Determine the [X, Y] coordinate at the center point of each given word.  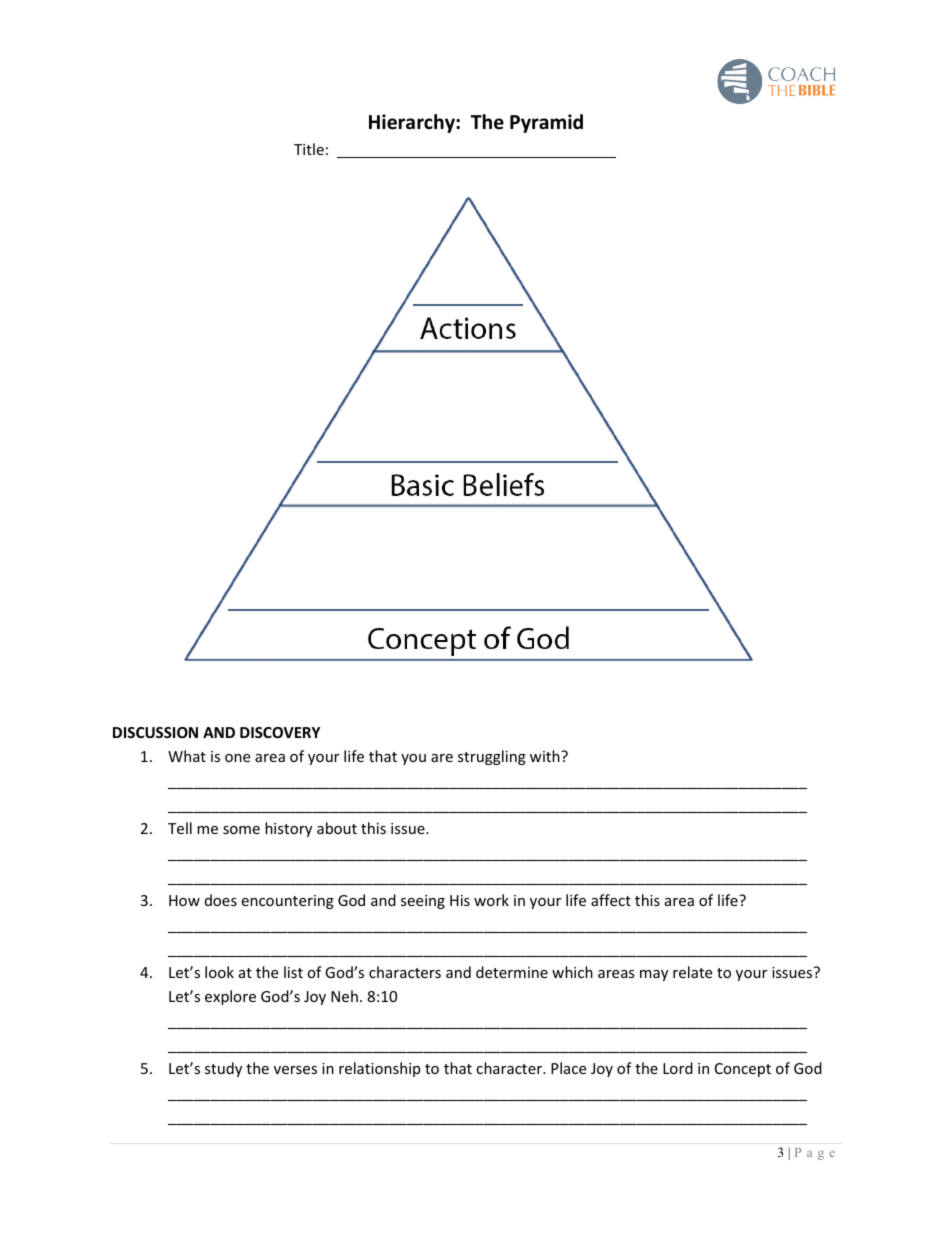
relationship [379, 1069]
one [237, 758]
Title [309, 149]
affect [611, 900]
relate [692, 972]
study [223, 1069]
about [337, 828]
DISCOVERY [280, 732]
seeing [423, 902]
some [241, 830]
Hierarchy [413, 123]
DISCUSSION [155, 732]
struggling [492, 757]
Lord [678, 1068]
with [546, 756]
